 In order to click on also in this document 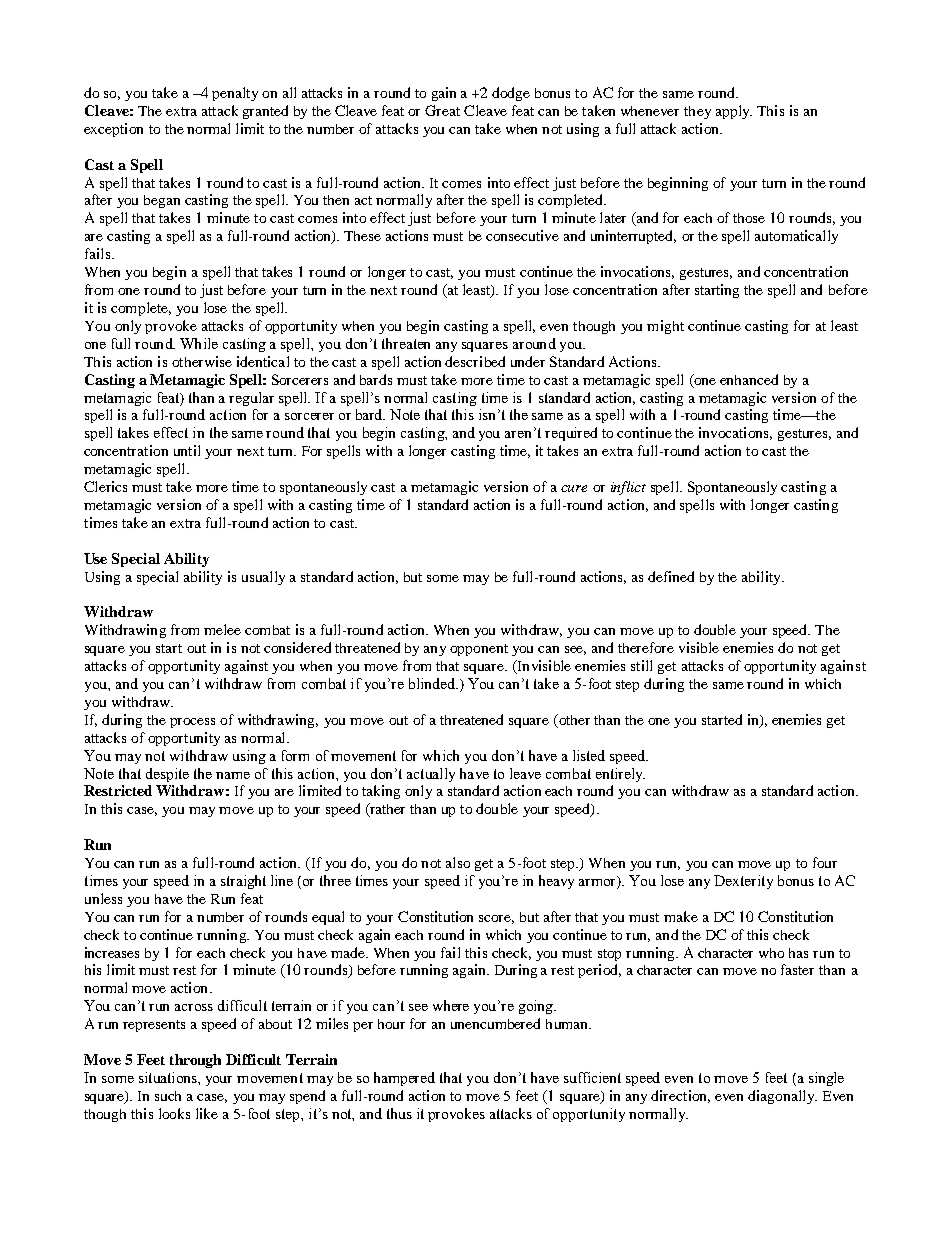, I will do `click(458, 862)`.
